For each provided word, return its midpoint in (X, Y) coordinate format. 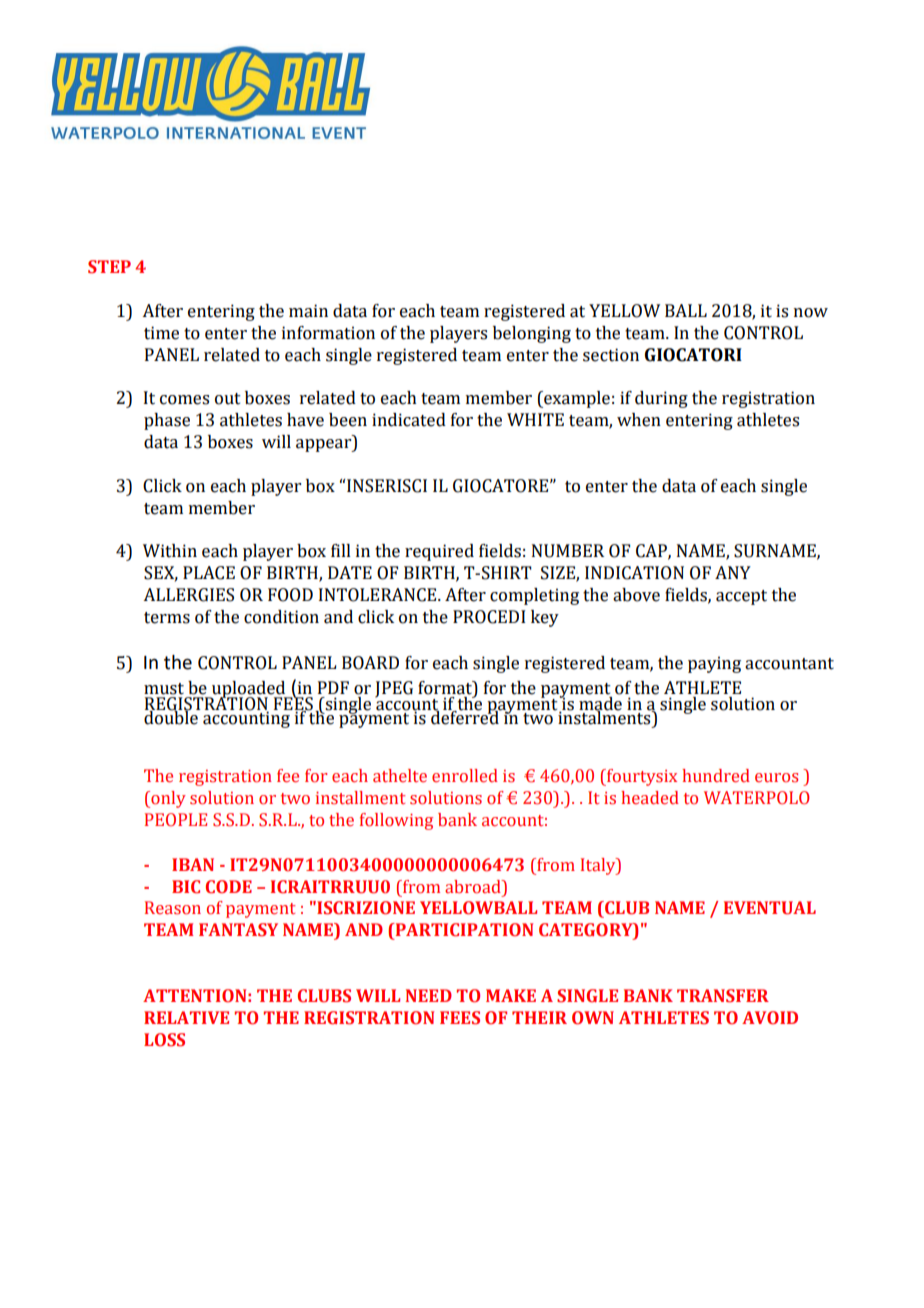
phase (167, 421)
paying (714, 664)
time (161, 333)
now (811, 313)
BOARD (370, 663)
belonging (532, 334)
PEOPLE (176, 820)
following (396, 821)
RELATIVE (186, 1017)
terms (167, 618)
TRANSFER (723, 996)
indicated (409, 420)
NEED (429, 995)
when (639, 420)
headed (650, 798)
